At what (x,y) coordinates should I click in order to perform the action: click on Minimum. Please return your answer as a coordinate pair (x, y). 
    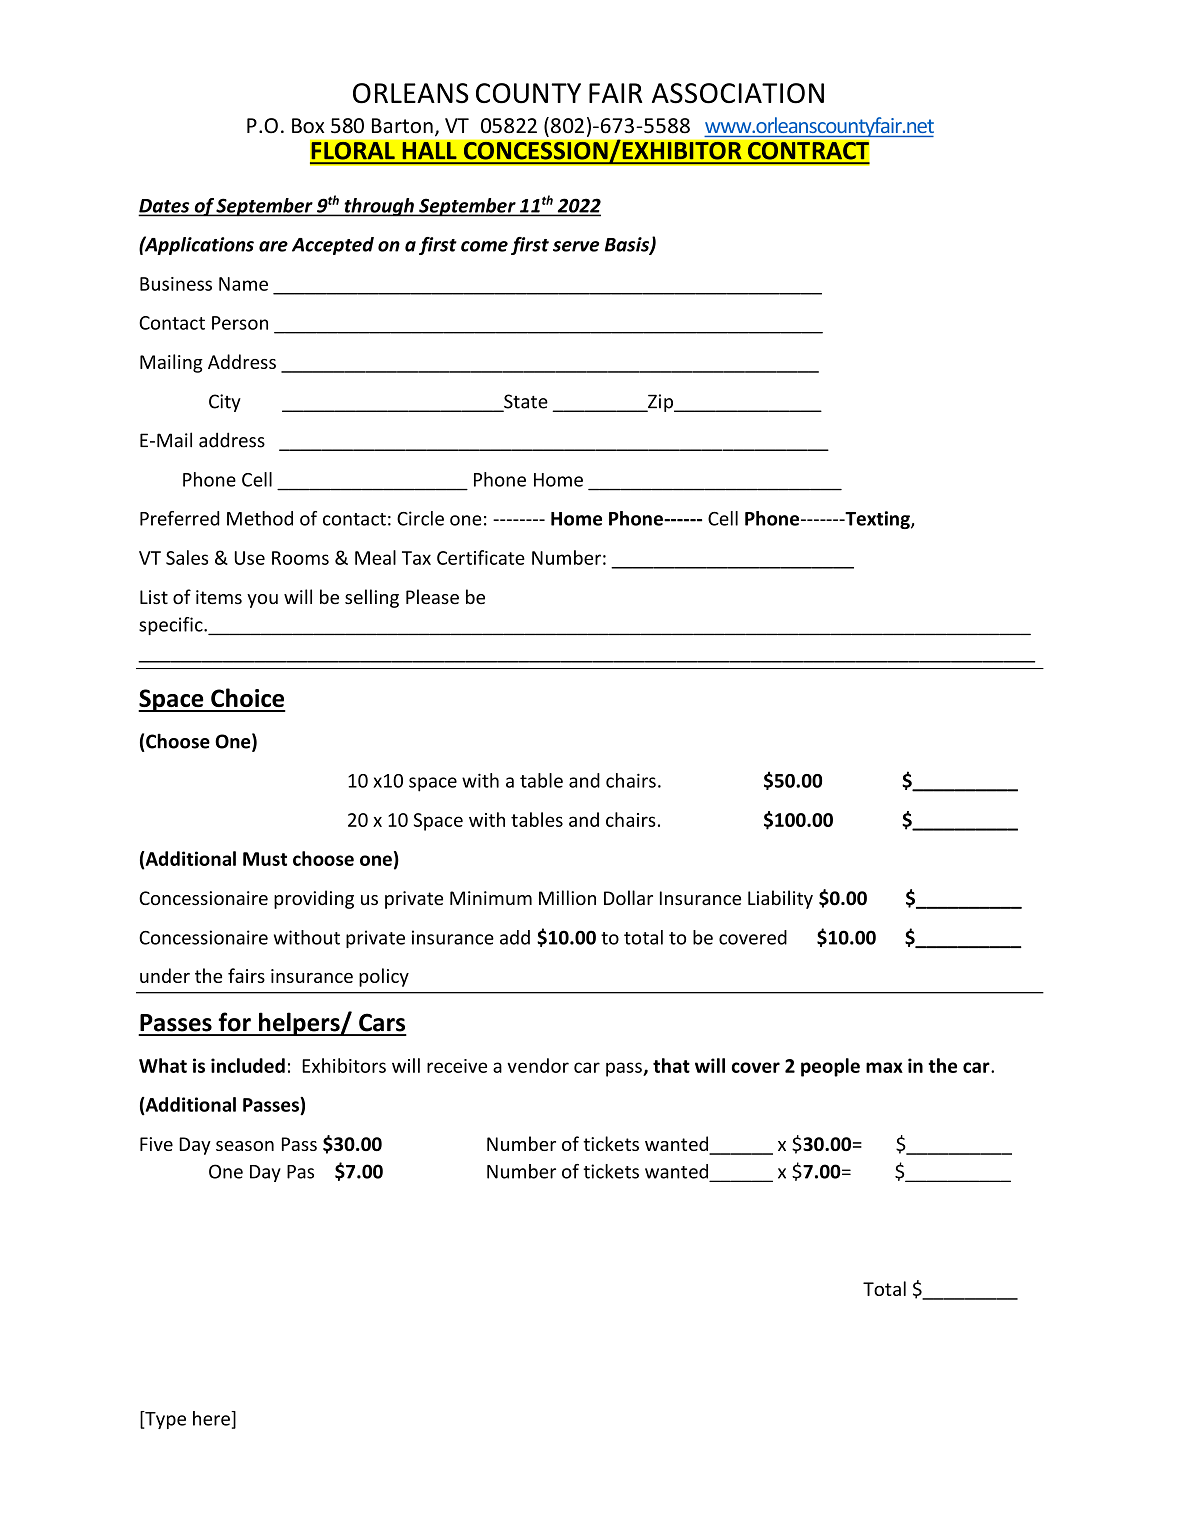
    Looking at the image, I should click on (491, 898).
